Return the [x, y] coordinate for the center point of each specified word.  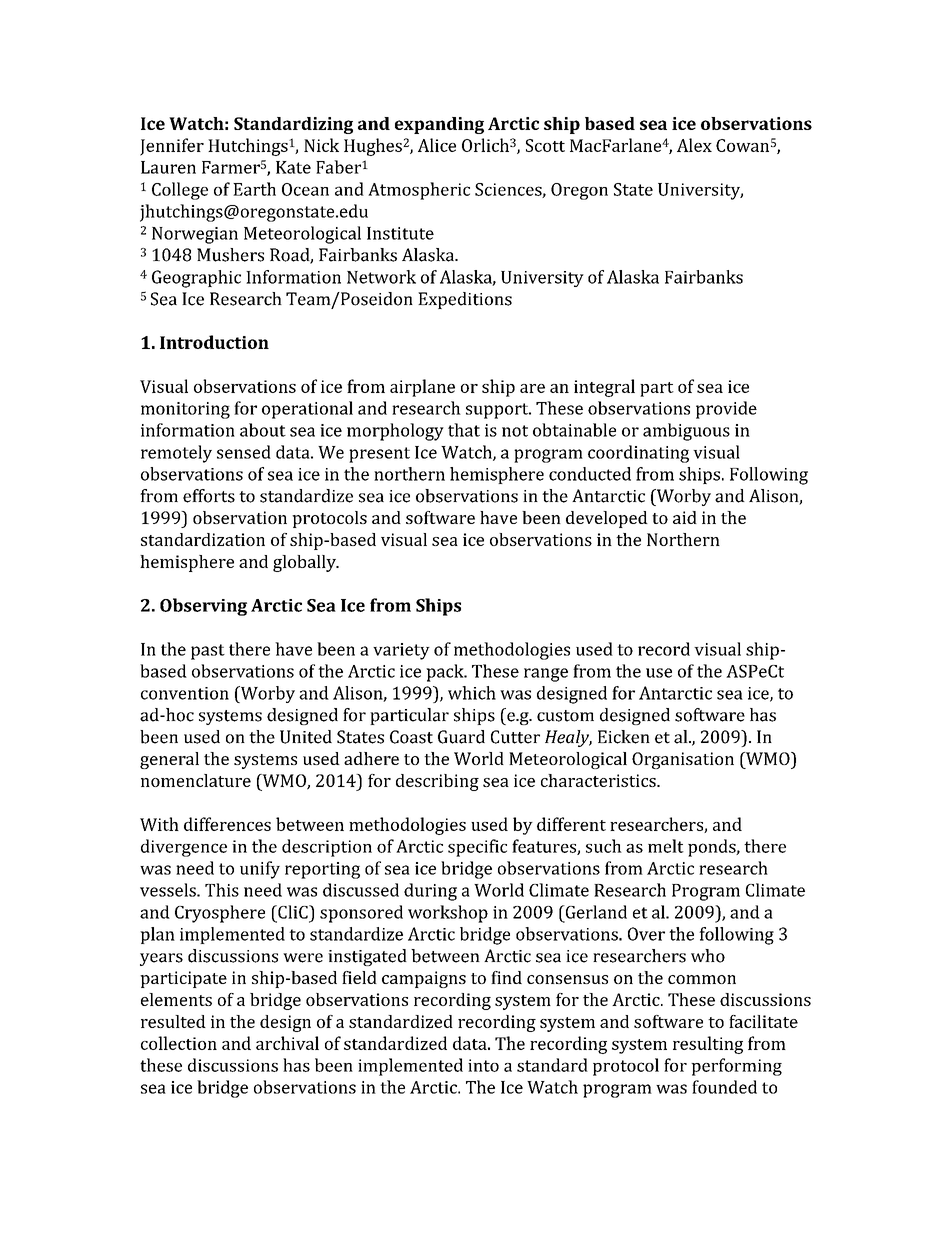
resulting [708, 1045]
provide [726, 410]
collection [179, 1043]
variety [401, 651]
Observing [203, 607]
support [498, 411]
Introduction [214, 342]
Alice [437, 145]
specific [477, 848]
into [483, 1065]
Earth [254, 189]
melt [666, 846]
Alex [694, 145]
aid [685, 517]
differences [227, 824]
